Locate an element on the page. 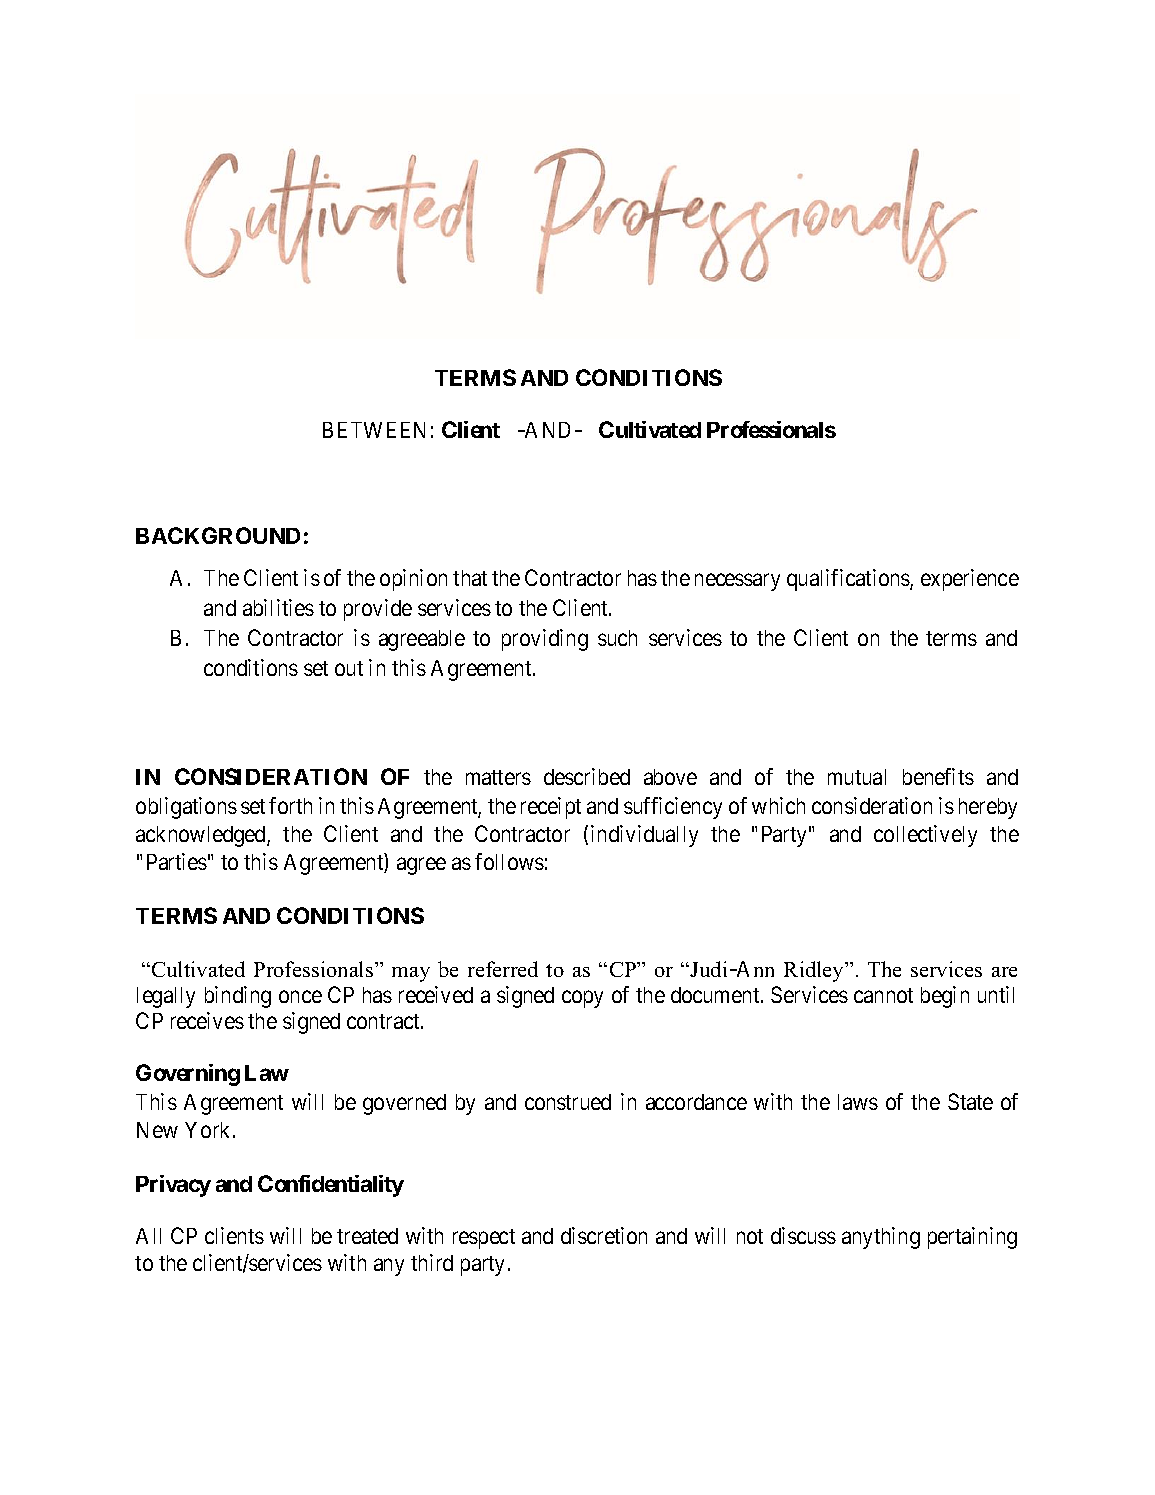  qualifications is located at coordinates (849, 580).
